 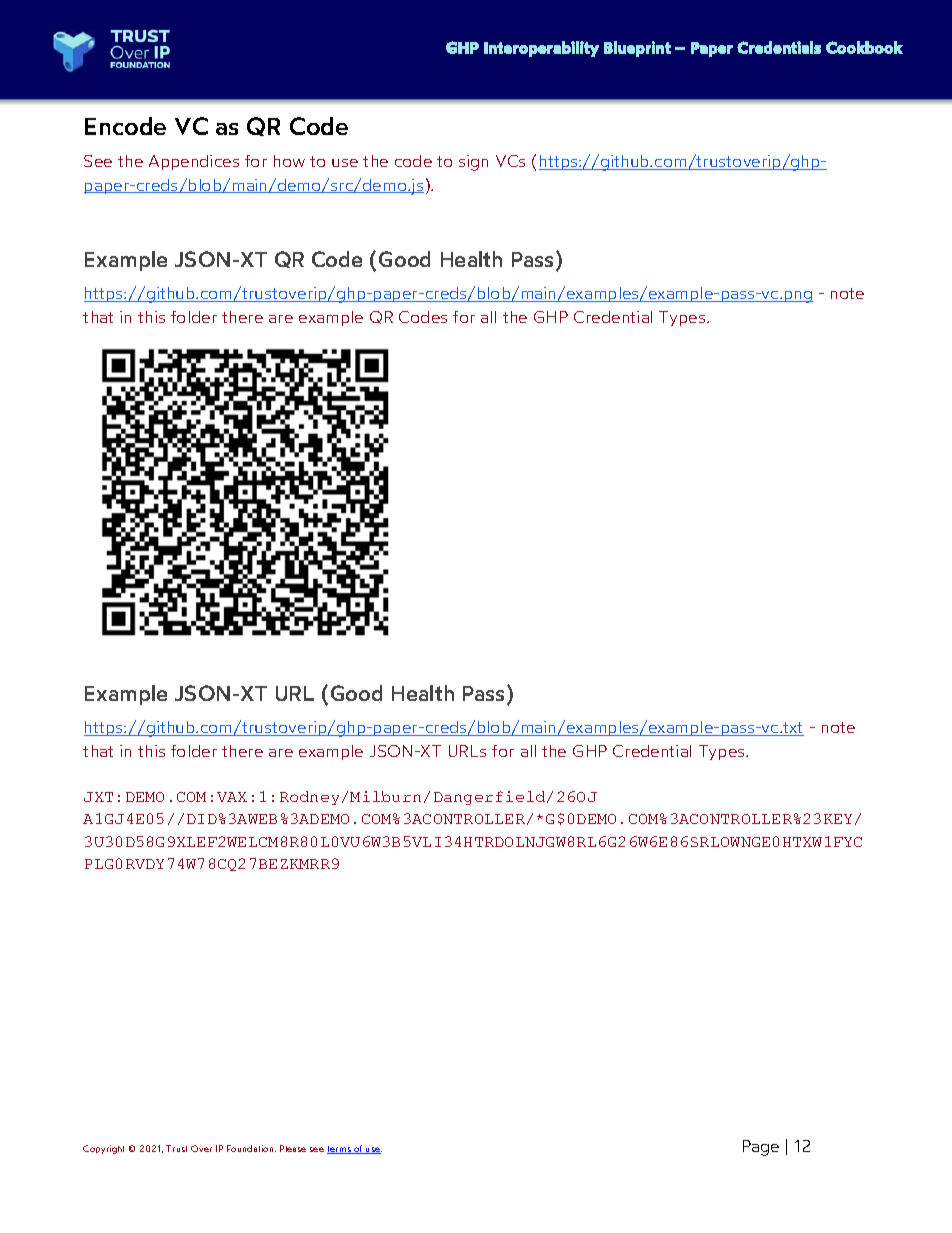 What do you see at coordinates (289, 161) in the screenshot?
I see `how` at bounding box center [289, 161].
